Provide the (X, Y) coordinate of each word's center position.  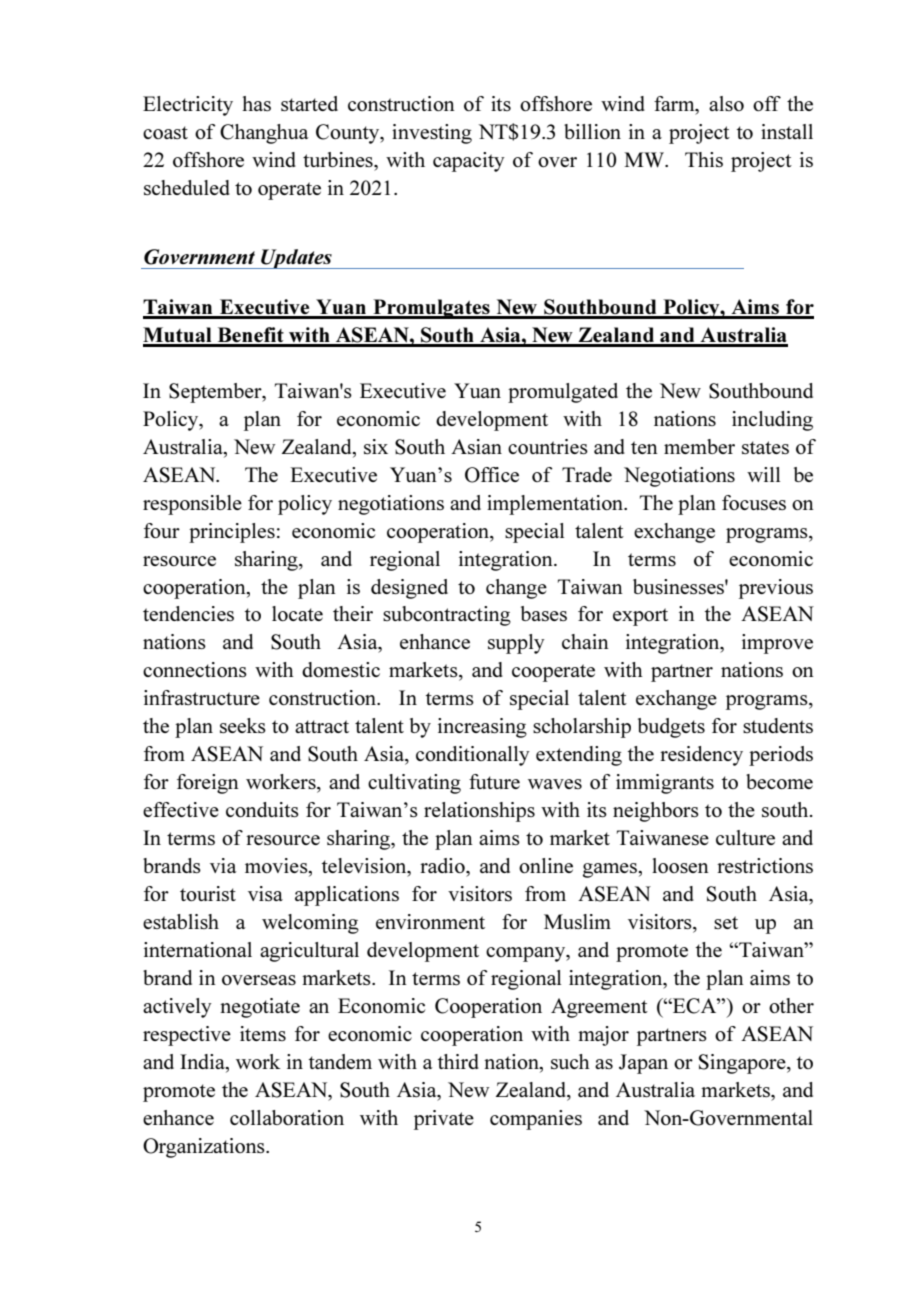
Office (492, 475)
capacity (469, 162)
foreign (208, 784)
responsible (192, 505)
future (494, 781)
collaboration (287, 1117)
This (704, 159)
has (256, 103)
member (699, 446)
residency (701, 756)
